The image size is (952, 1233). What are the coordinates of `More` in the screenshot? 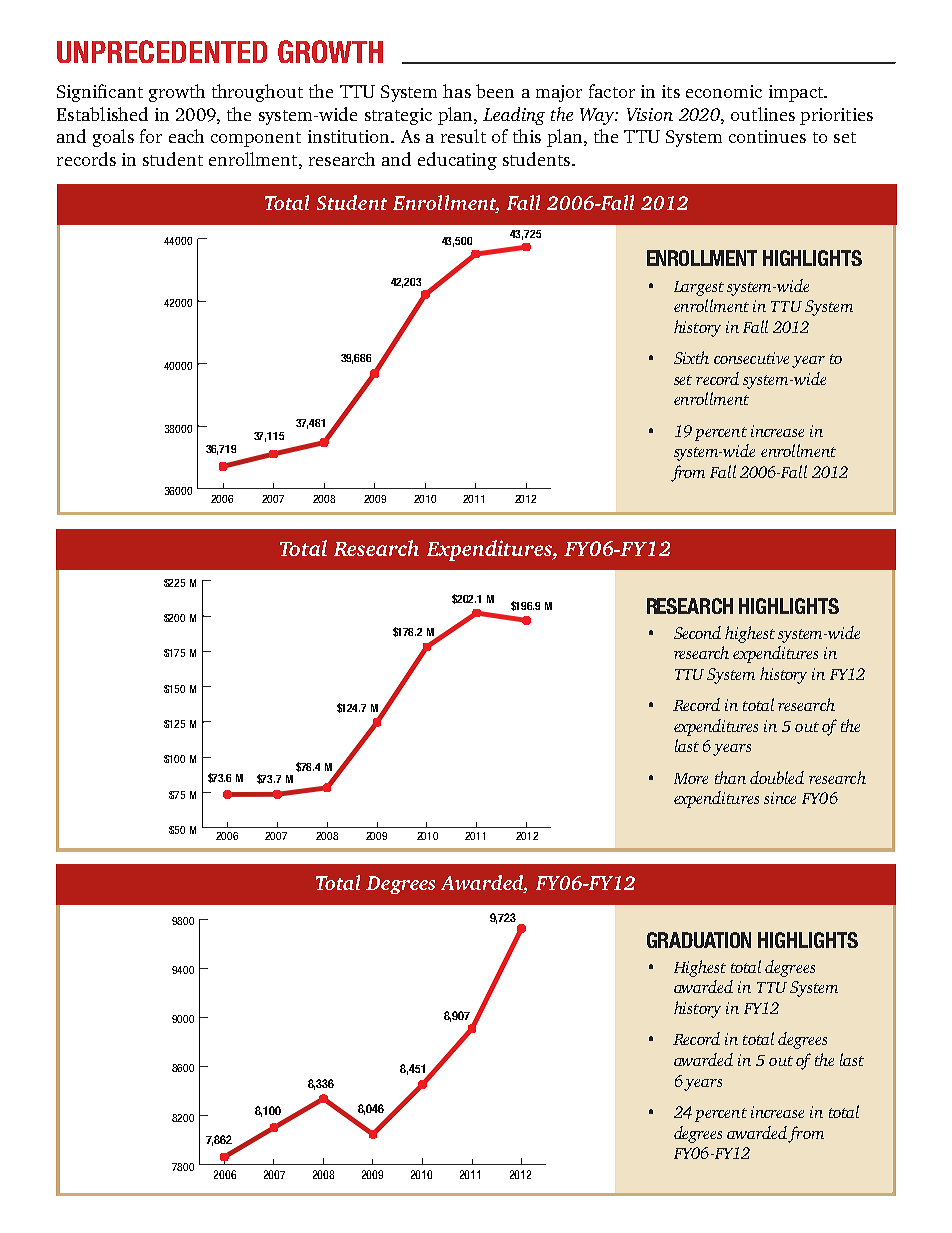 It's located at (691, 778).
